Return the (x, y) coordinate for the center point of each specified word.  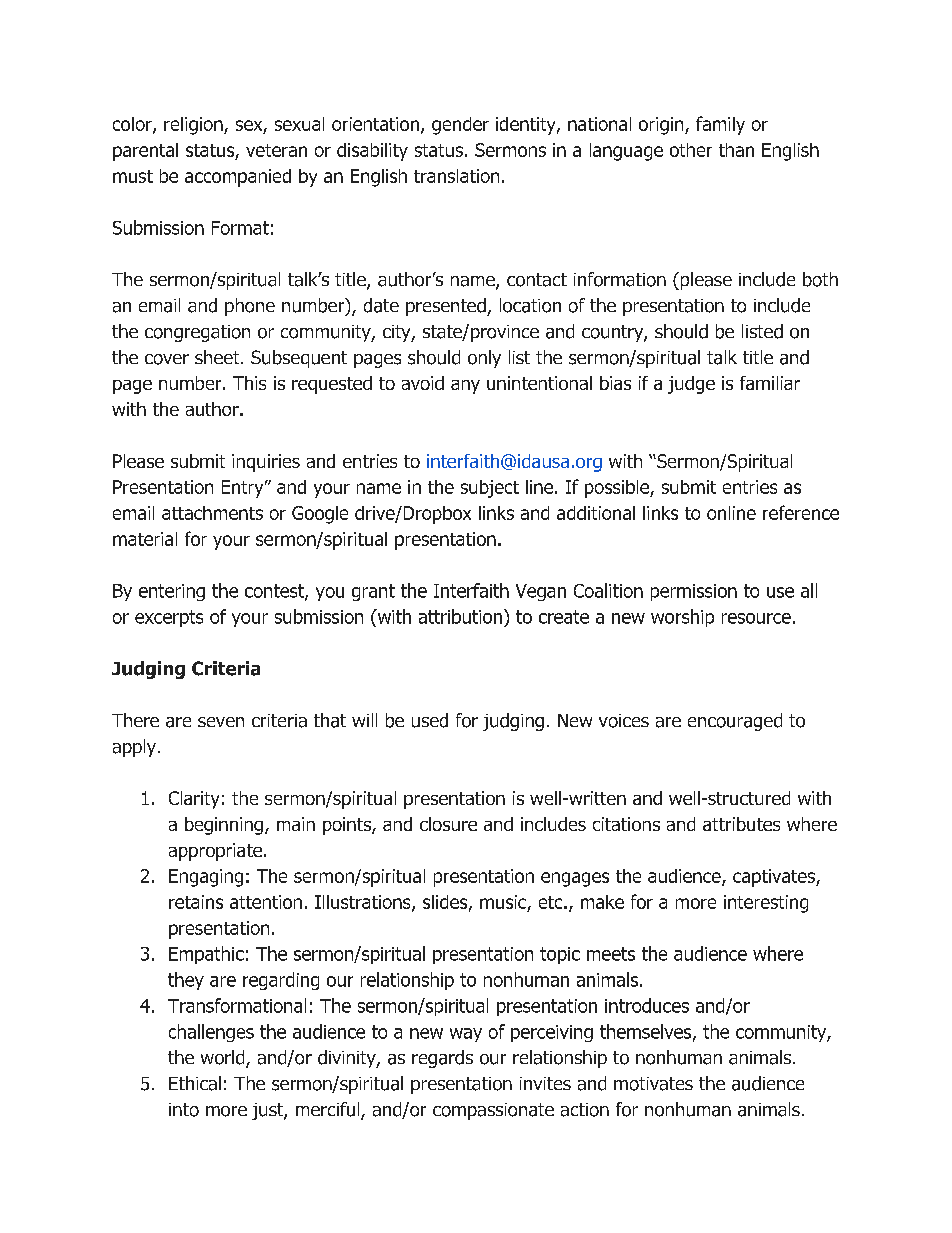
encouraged (735, 722)
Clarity (194, 800)
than (736, 150)
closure (448, 824)
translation (456, 176)
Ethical (195, 1083)
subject (490, 489)
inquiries (266, 463)
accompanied (238, 178)
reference (801, 512)
